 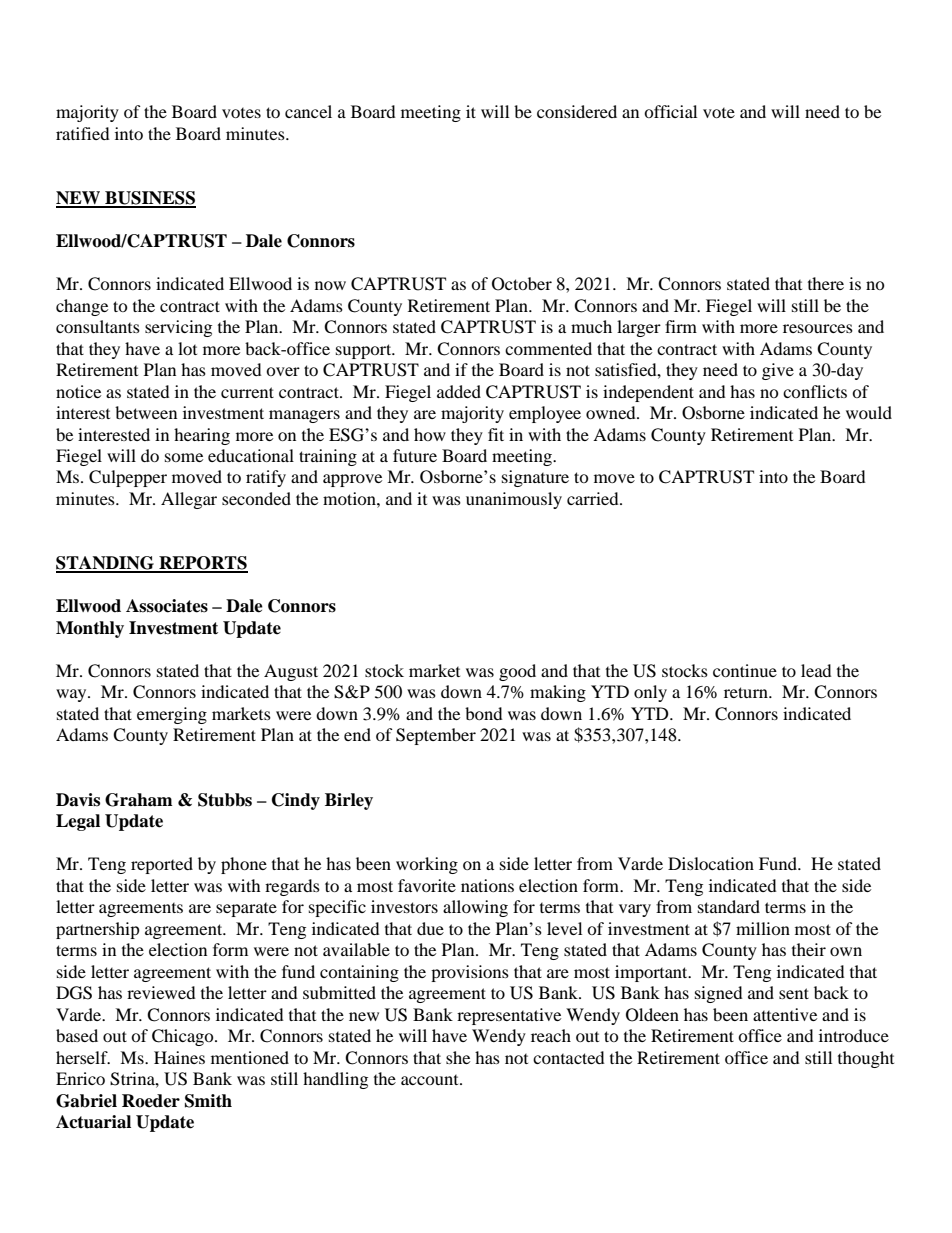 I want to click on account, so click(x=431, y=1080).
